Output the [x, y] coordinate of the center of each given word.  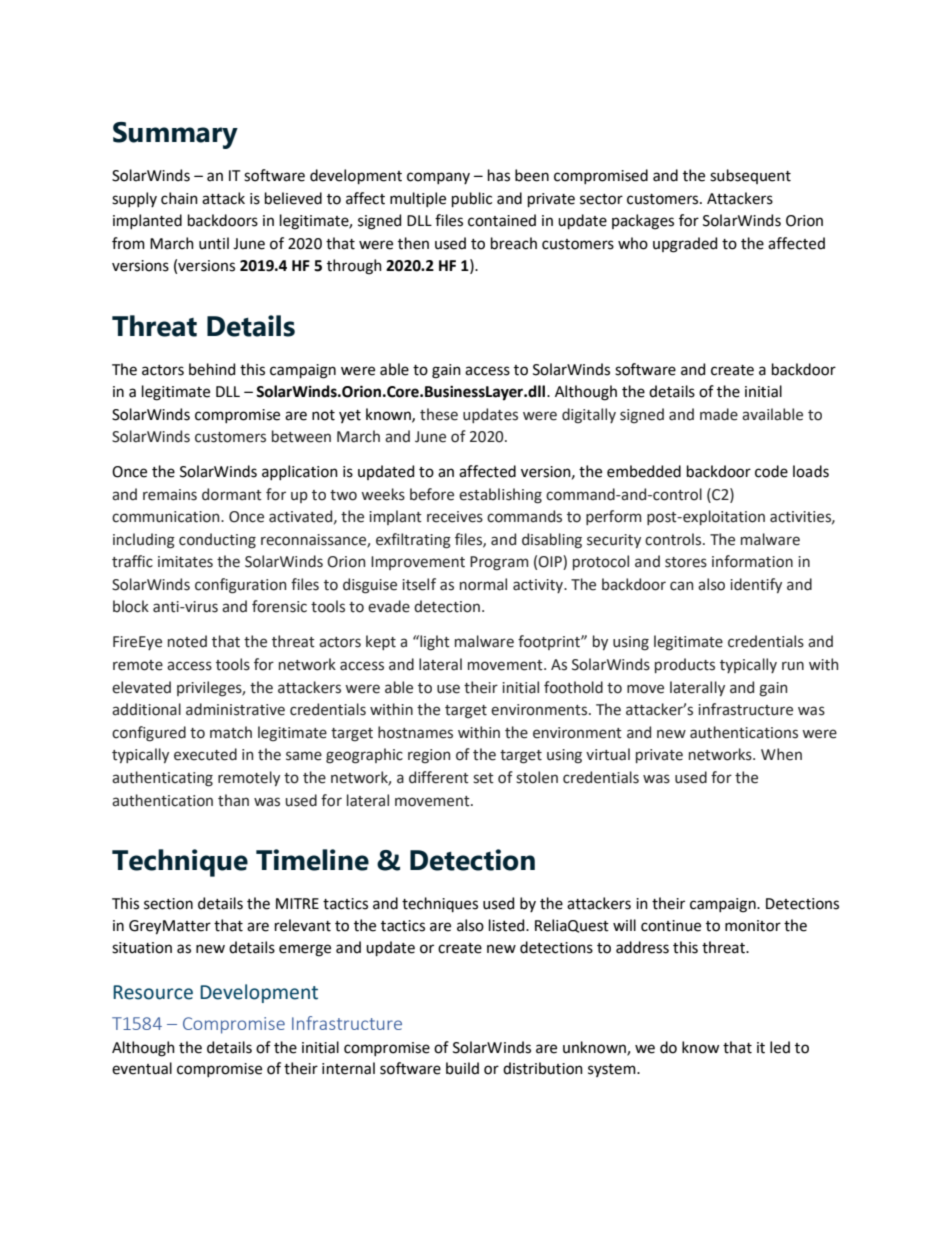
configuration [240, 586]
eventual [142, 1068]
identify [756, 585]
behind [212, 369]
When [781, 754]
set [483, 778]
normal [483, 584]
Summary [175, 135]
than [233, 800]
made [719, 414]
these [439, 414]
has [499, 175]
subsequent [750, 176]
